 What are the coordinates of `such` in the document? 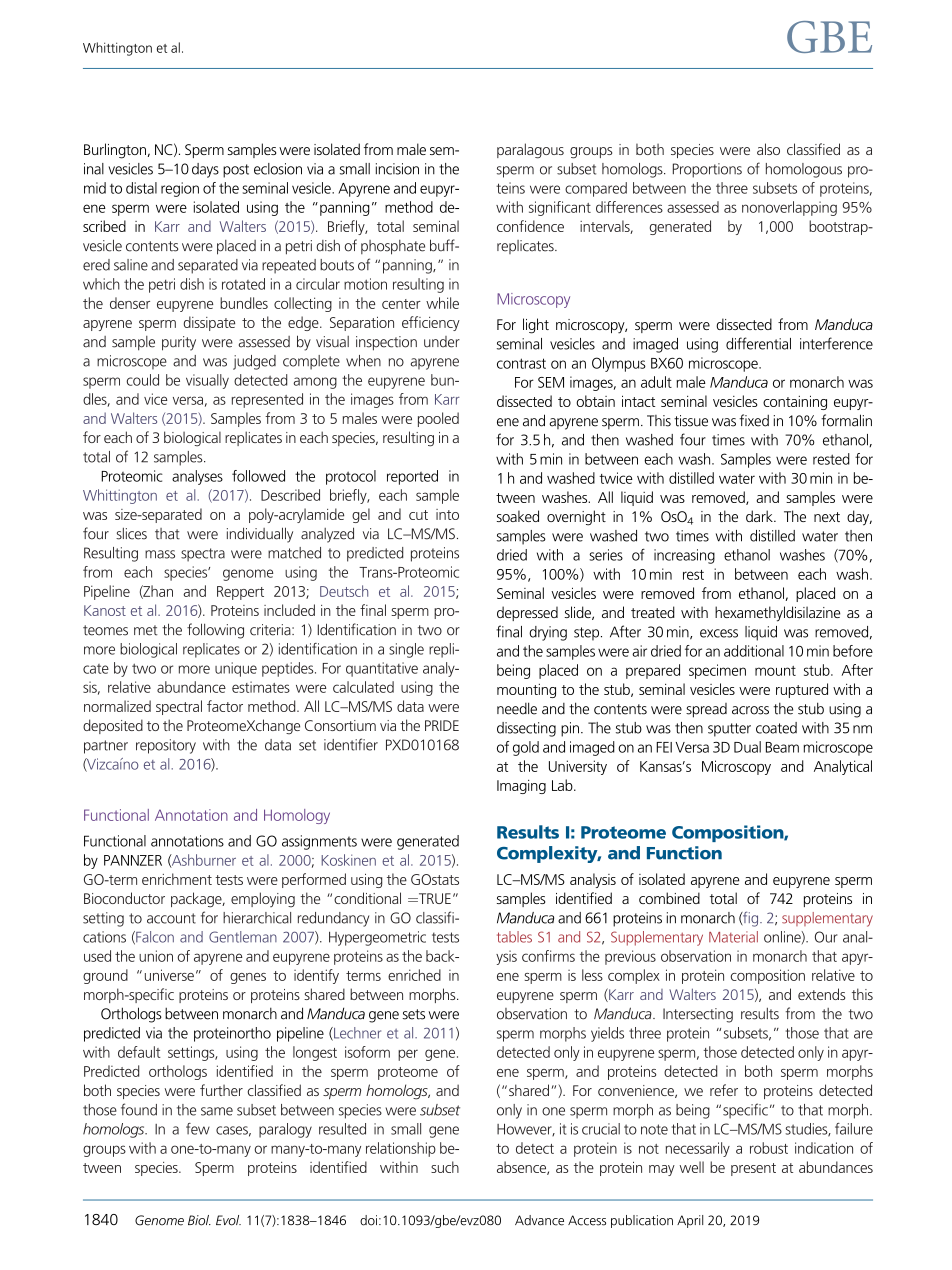 It's located at (445, 1167).
